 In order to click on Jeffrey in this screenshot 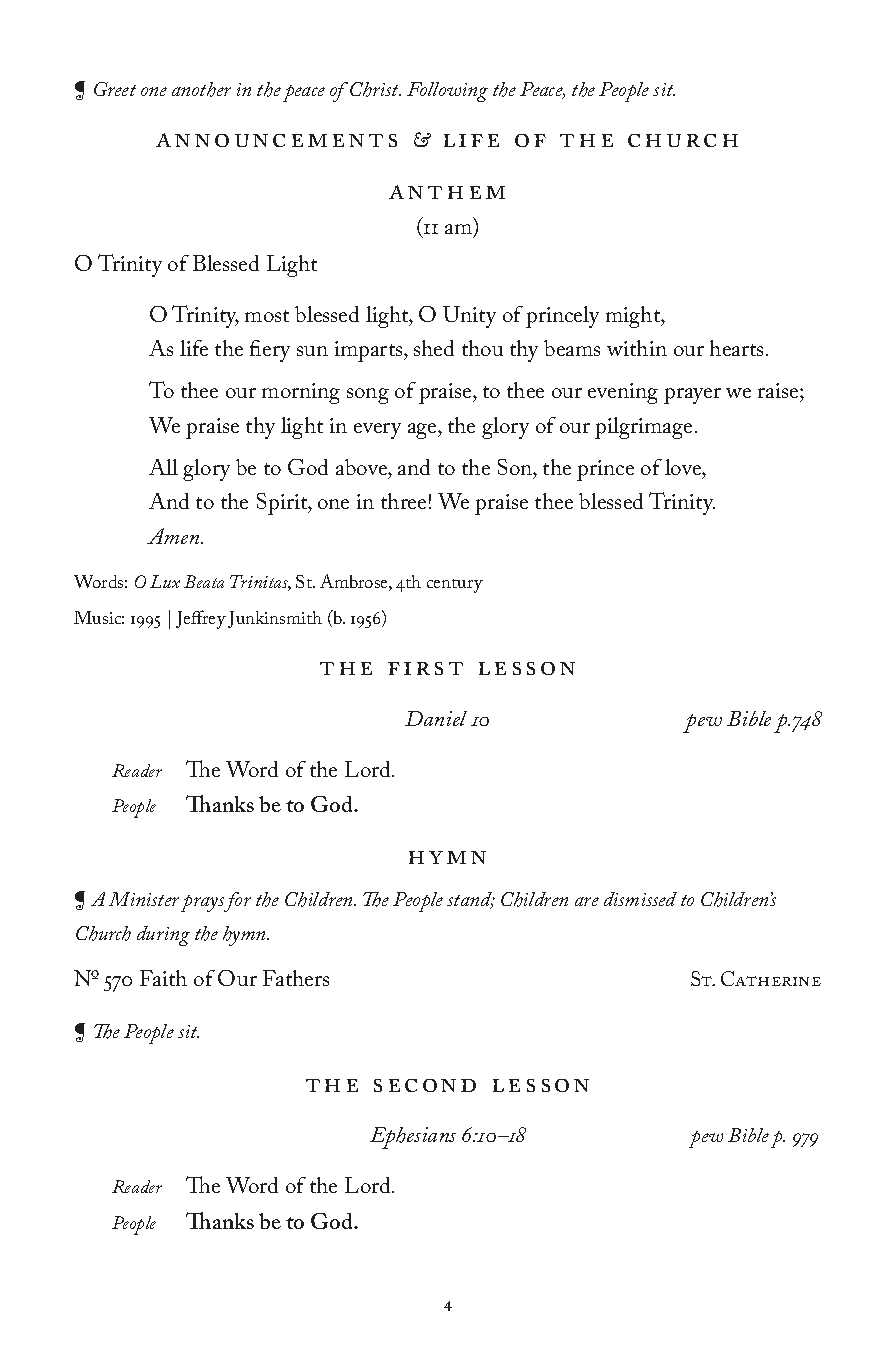, I will do `click(201, 619)`.
